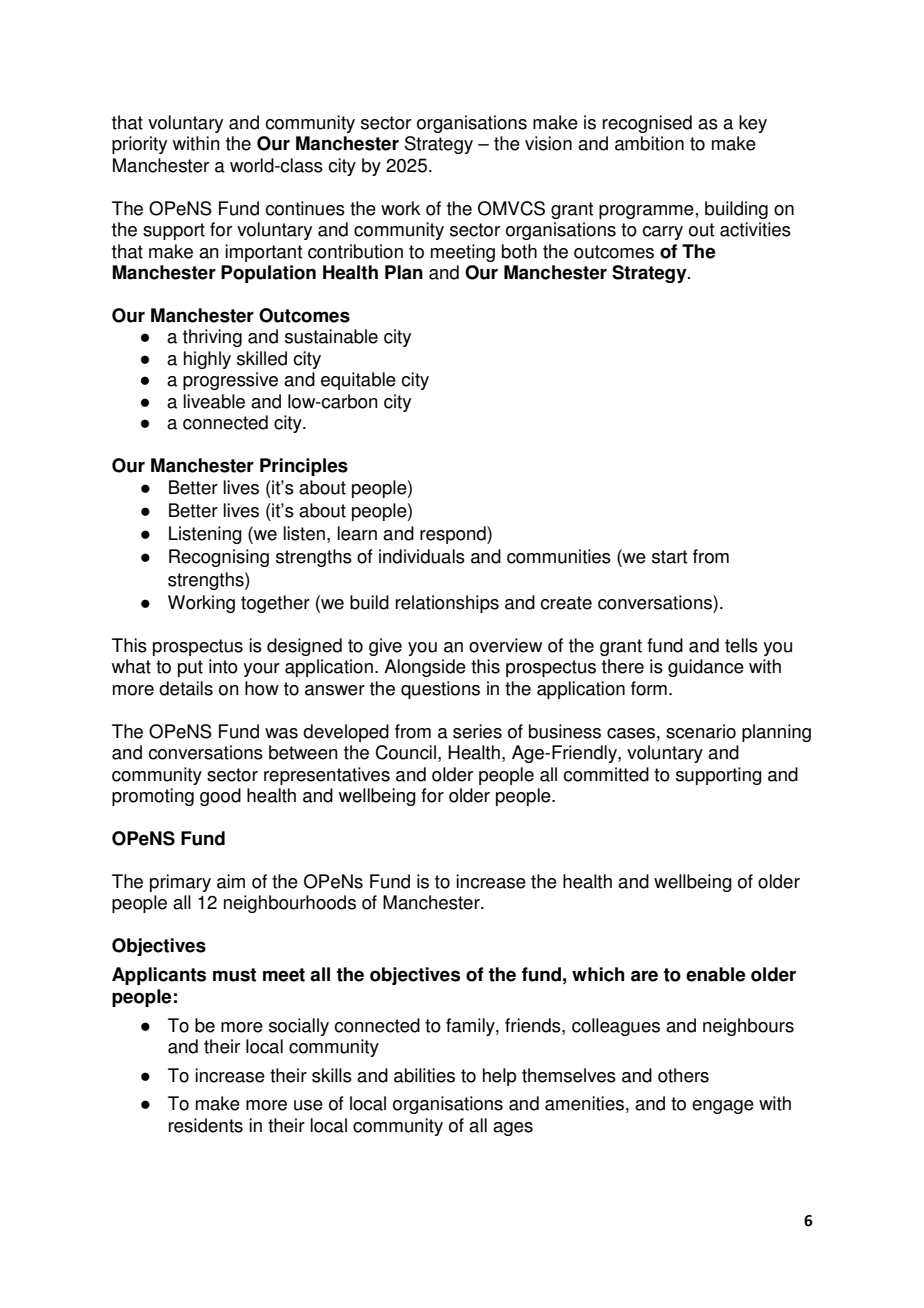 This image has height=1308, width=924. What do you see at coordinates (683, 1075) in the image?
I see `others` at bounding box center [683, 1075].
